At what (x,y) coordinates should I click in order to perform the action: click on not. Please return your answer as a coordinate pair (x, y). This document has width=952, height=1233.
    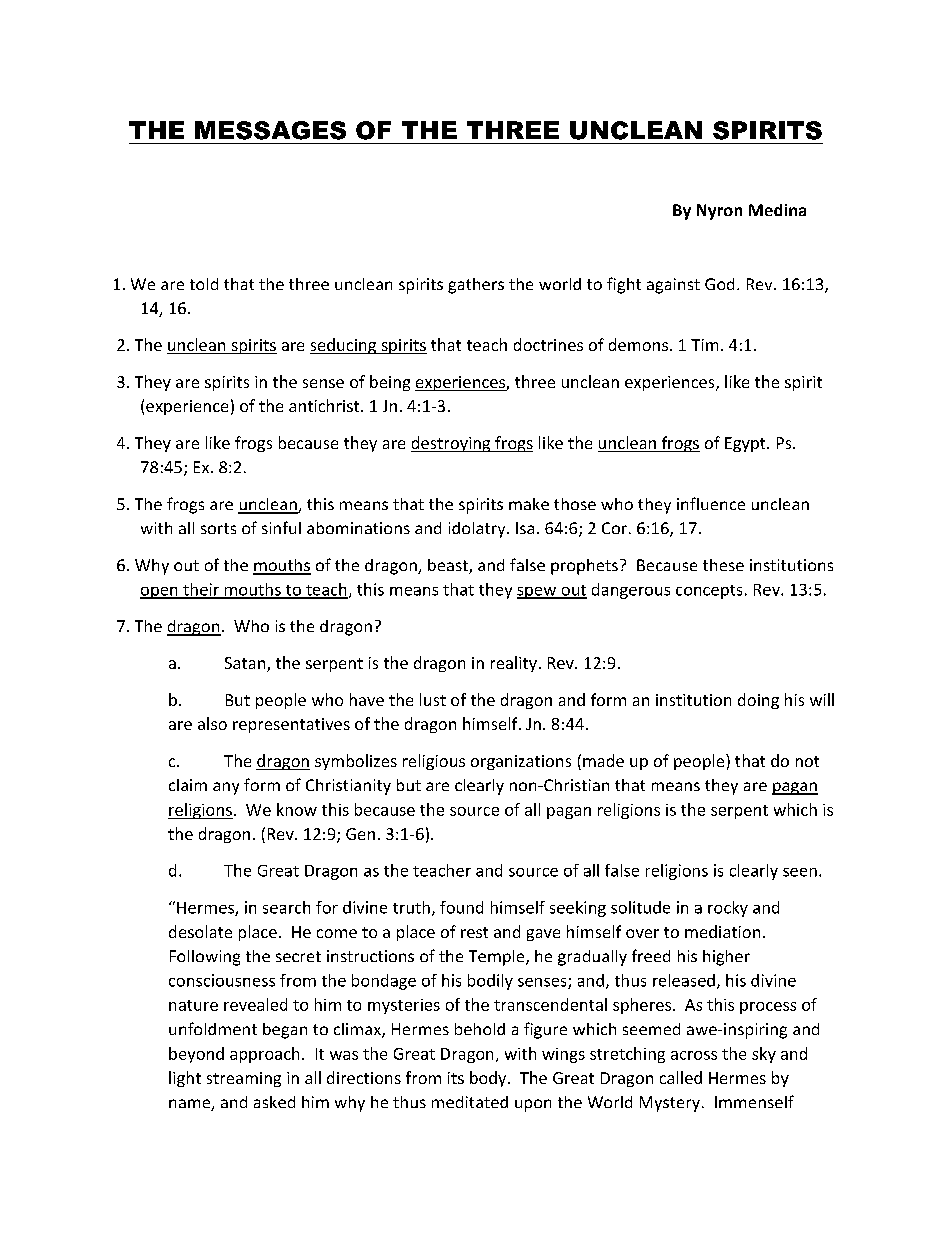
    Looking at the image, I should click on (807, 761).
